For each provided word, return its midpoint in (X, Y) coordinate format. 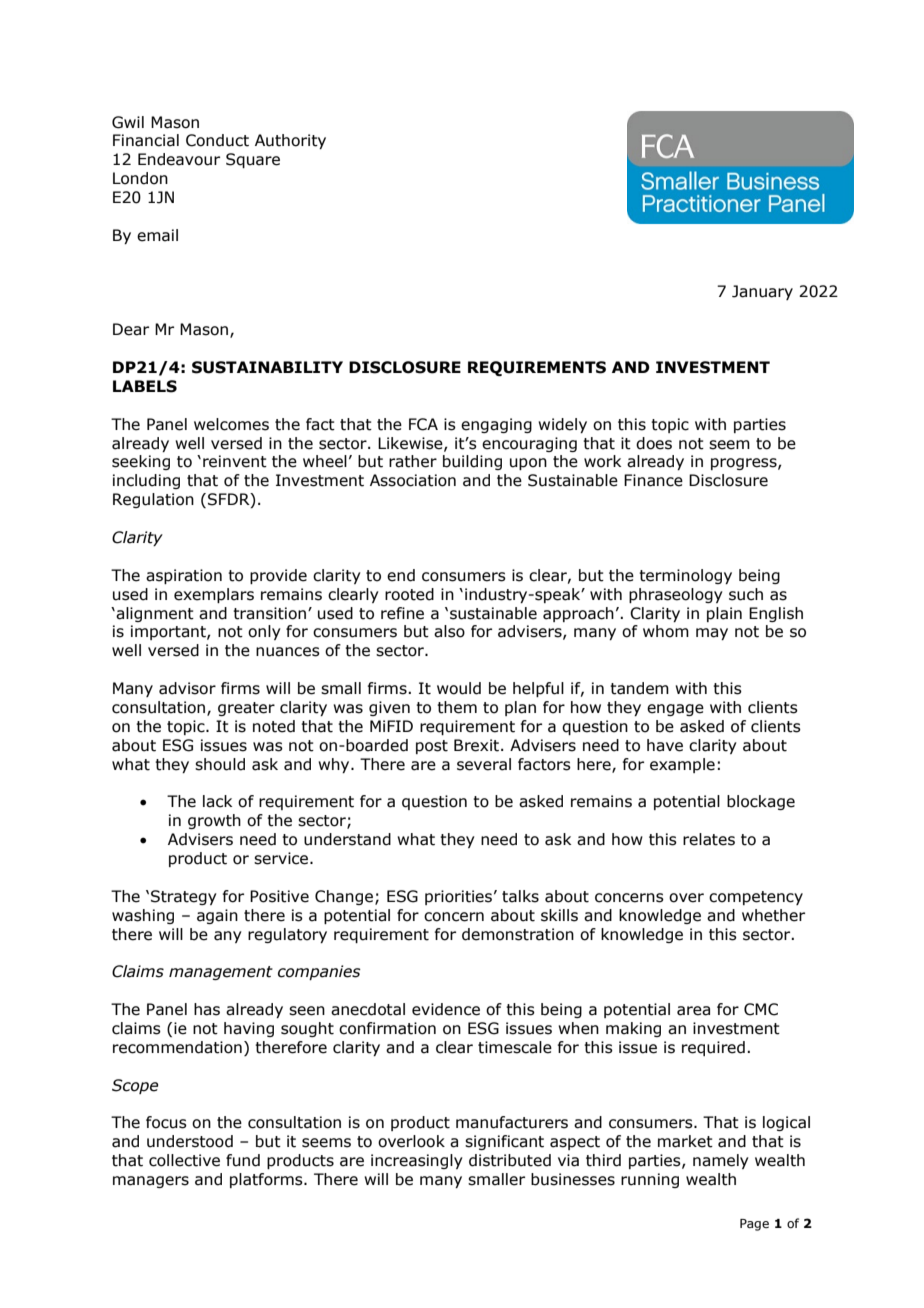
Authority (290, 141)
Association (413, 480)
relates (709, 839)
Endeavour (179, 159)
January (762, 292)
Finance (653, 480)
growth (214, 821)
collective (184, 1160)
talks (520, 896)
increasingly (417, 1161)
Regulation (153, 500)
